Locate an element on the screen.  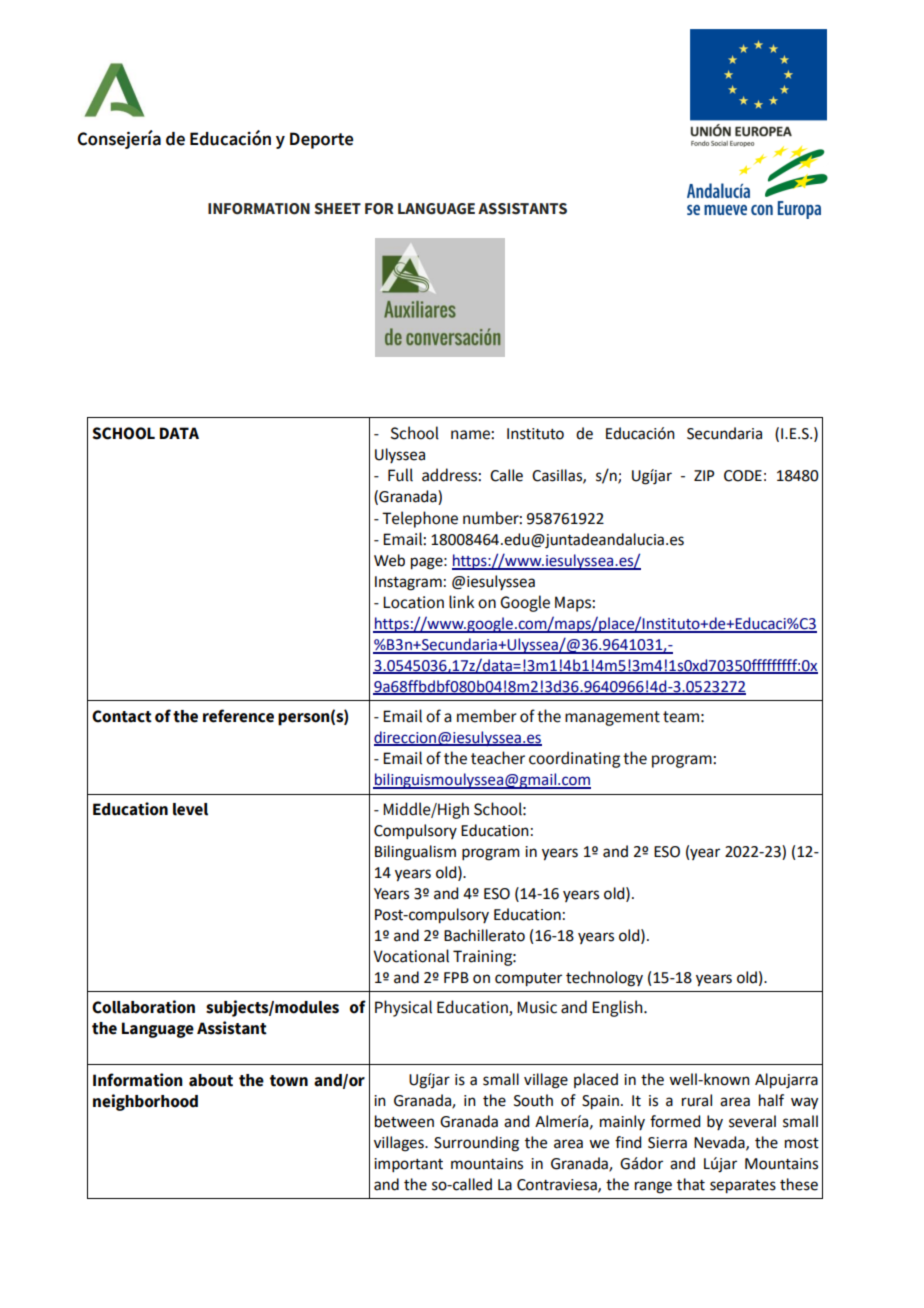
Surrounding is located at coordinates (476, 1144).
